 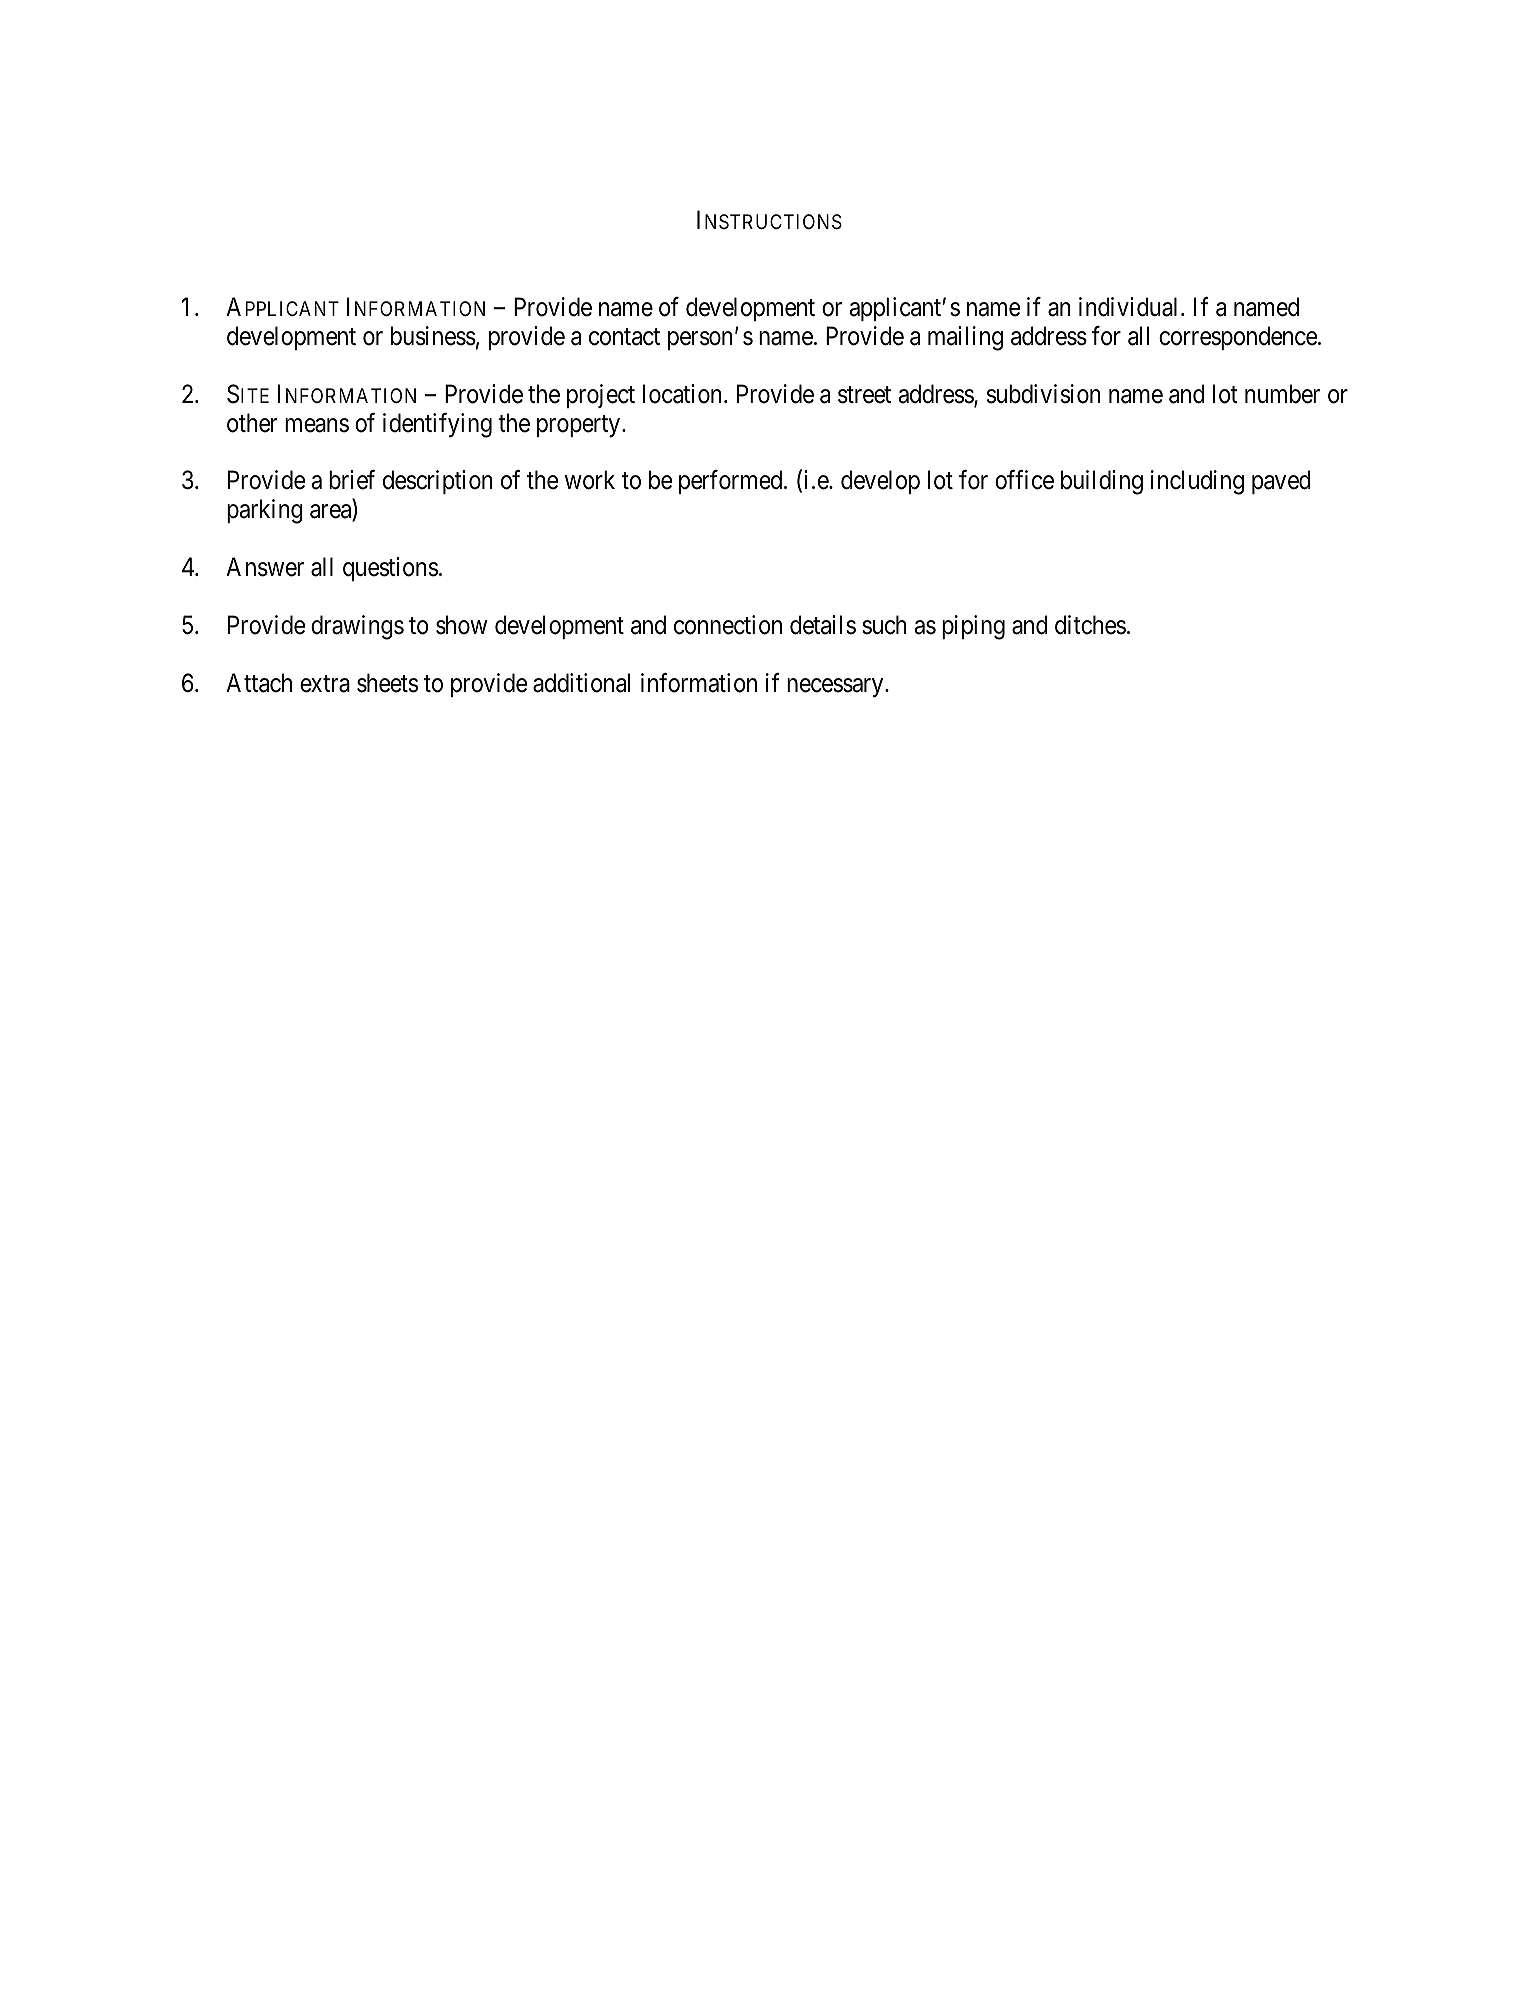 What do you see at coordinates (352, 480) in the screenshot?
I see `brief` at bounding box center [352, 480].
